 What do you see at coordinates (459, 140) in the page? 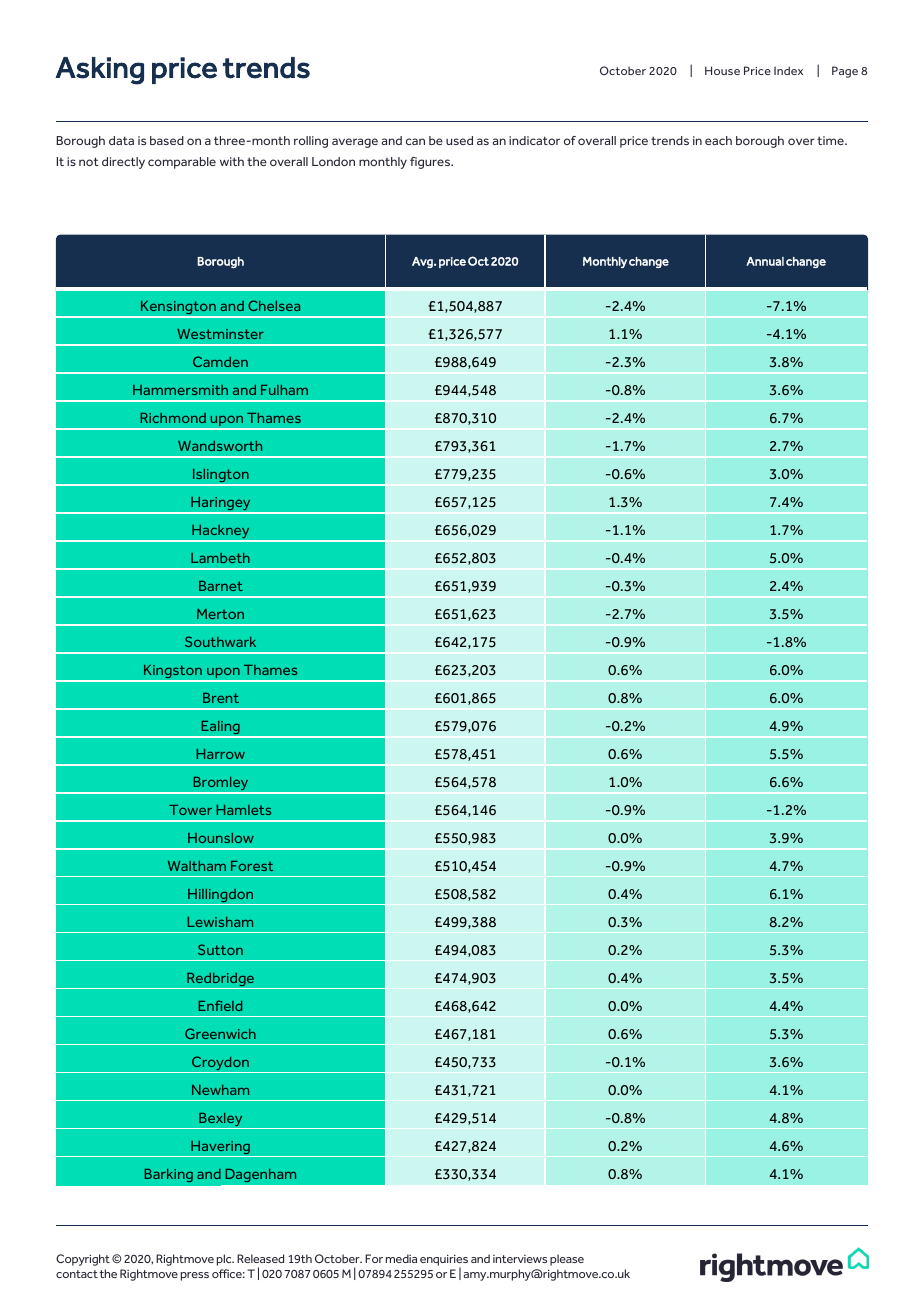
I see `used` at bounding box center [459, 140].
